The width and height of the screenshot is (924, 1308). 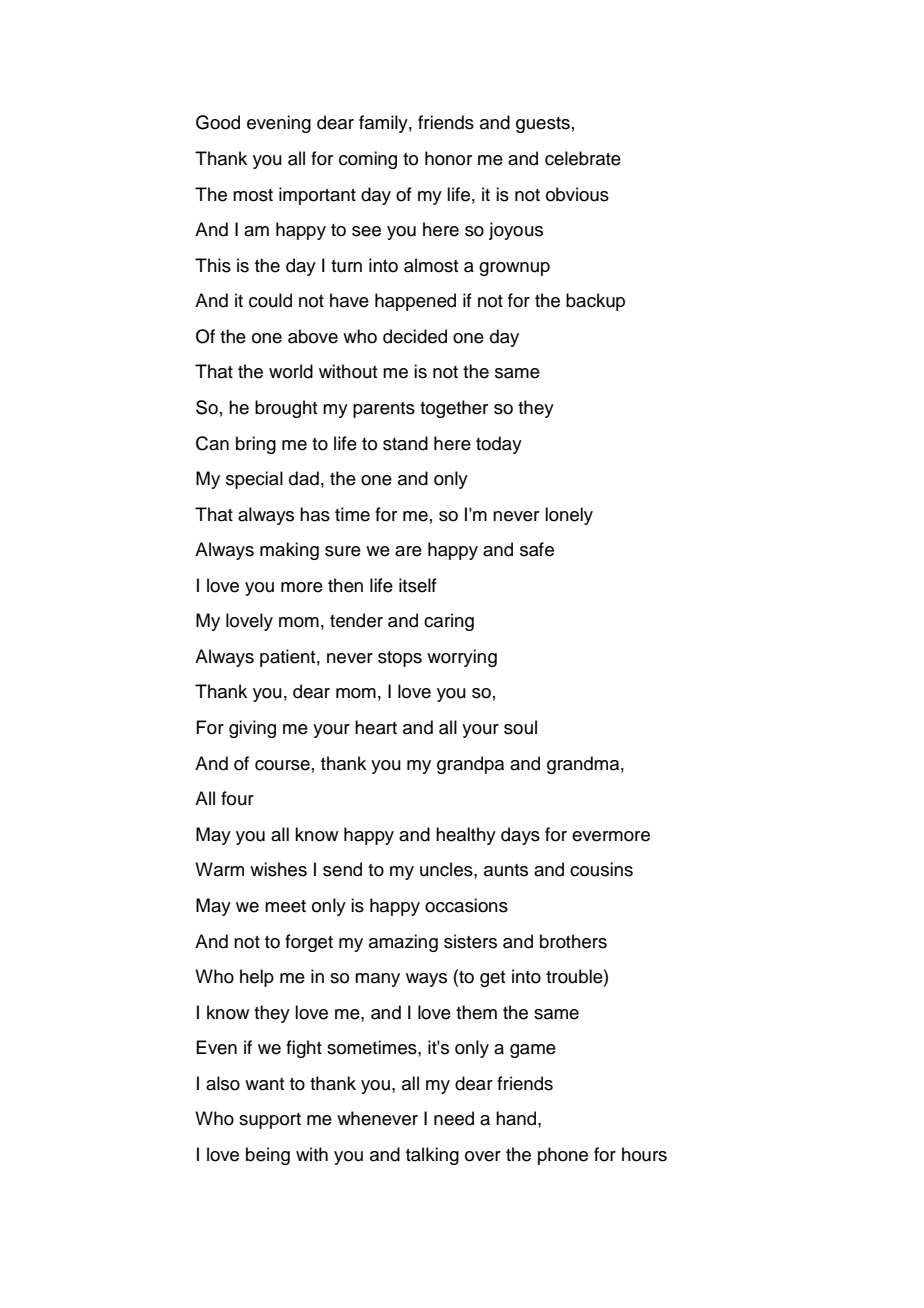 What do you see at coordinates (449, 622) in the screenshot?
I see `caring` at bounding box center [449, 622].
